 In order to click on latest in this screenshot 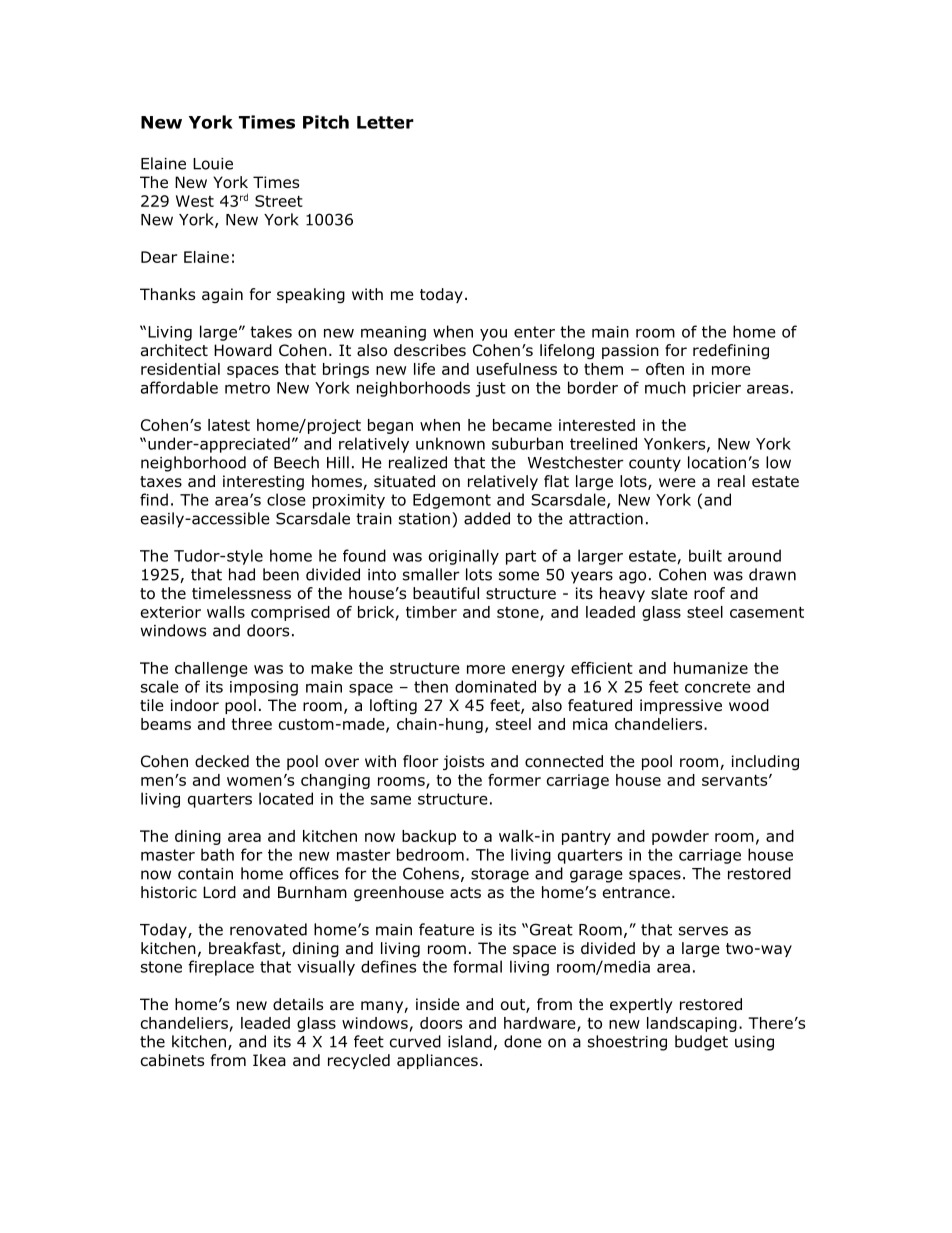, I will do `click(229, 425)`.
